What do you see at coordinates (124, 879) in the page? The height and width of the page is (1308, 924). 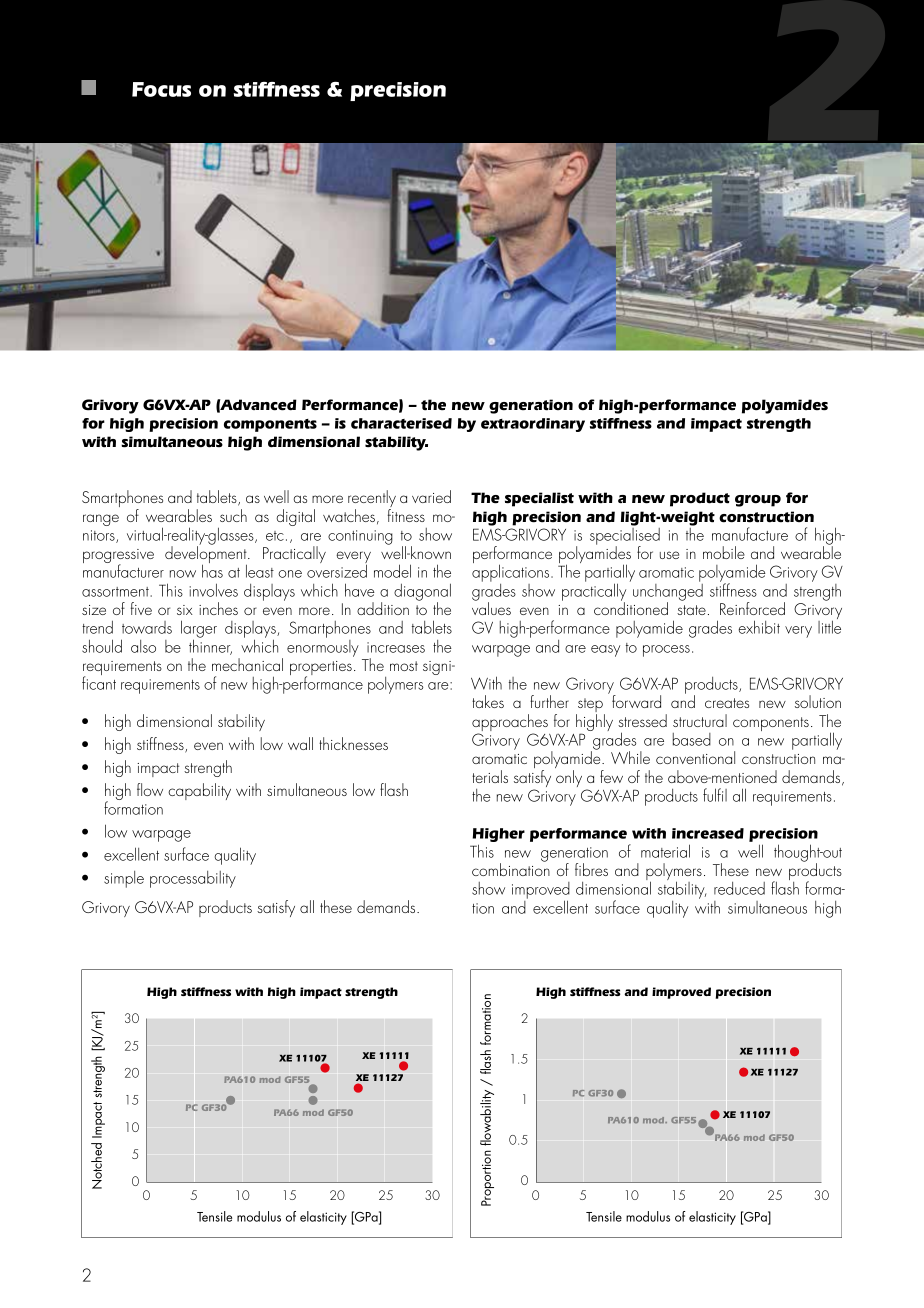 I see `simple` at bounding box center [124, 879].
